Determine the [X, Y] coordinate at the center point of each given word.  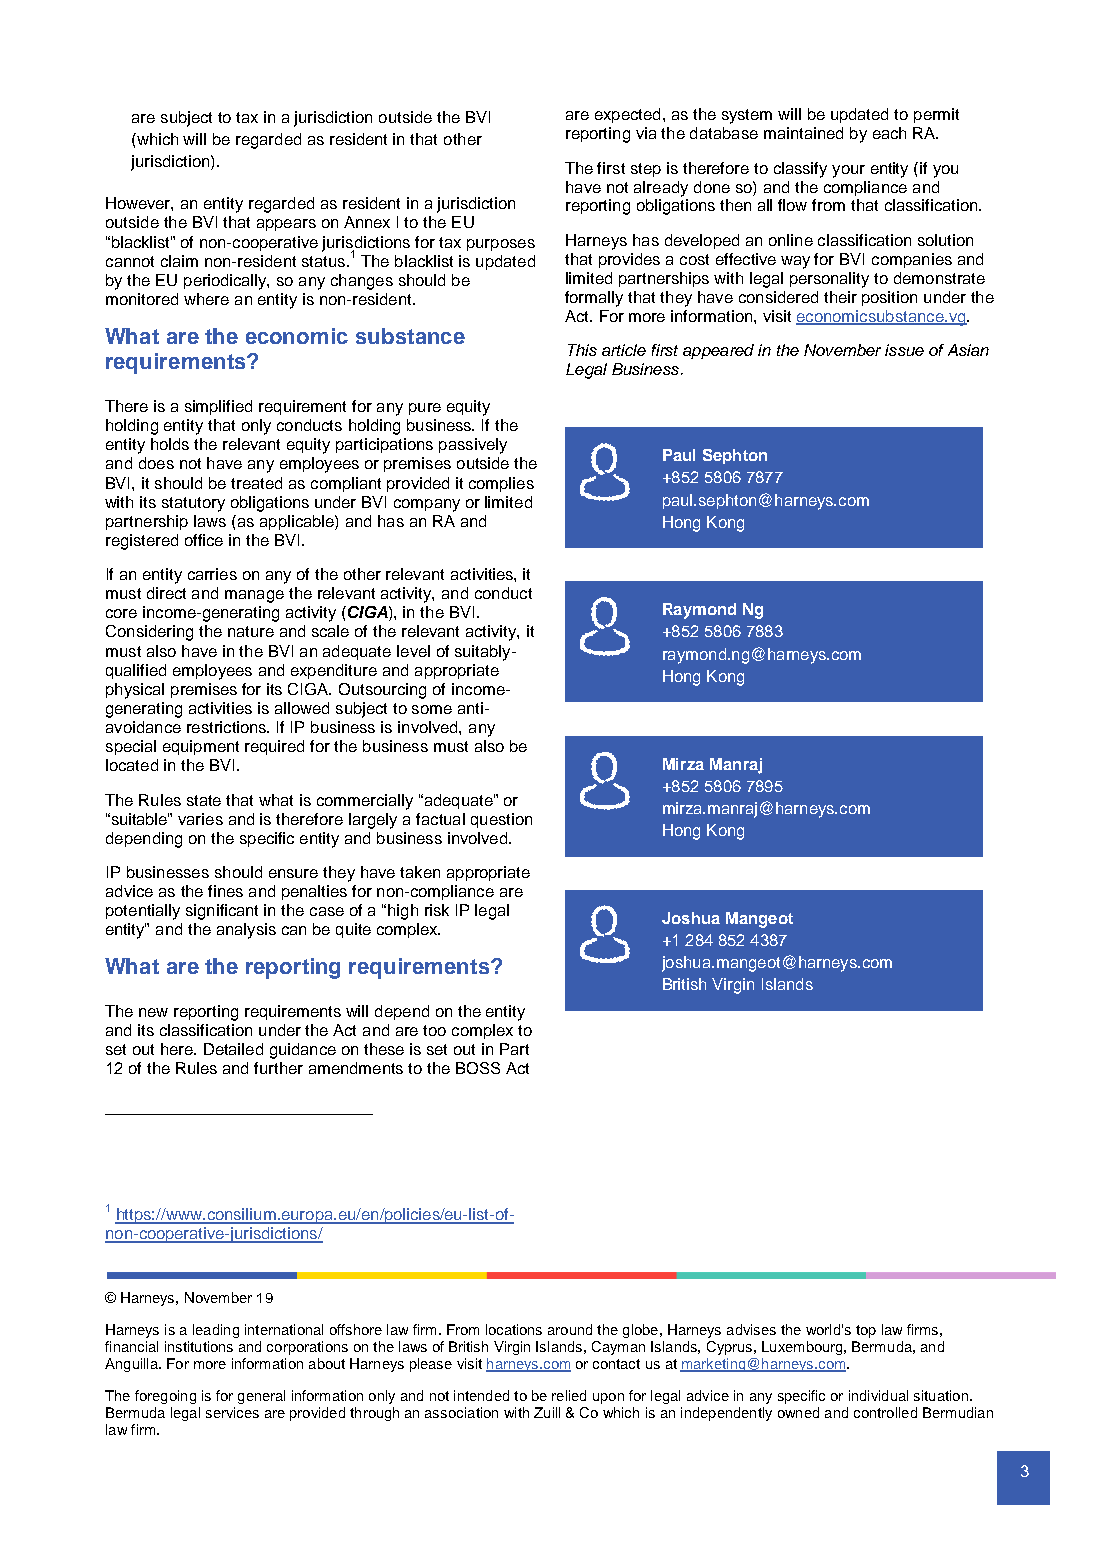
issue [904, 350]
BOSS [478, 1068]
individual [878, 1395]
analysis [246, 931]
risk [437, 910]
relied [569, 1395]
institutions [199, 1346]
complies [501, 484]
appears [286, 225]
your [848, 171]
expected [627, 115]
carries [212, 574]
